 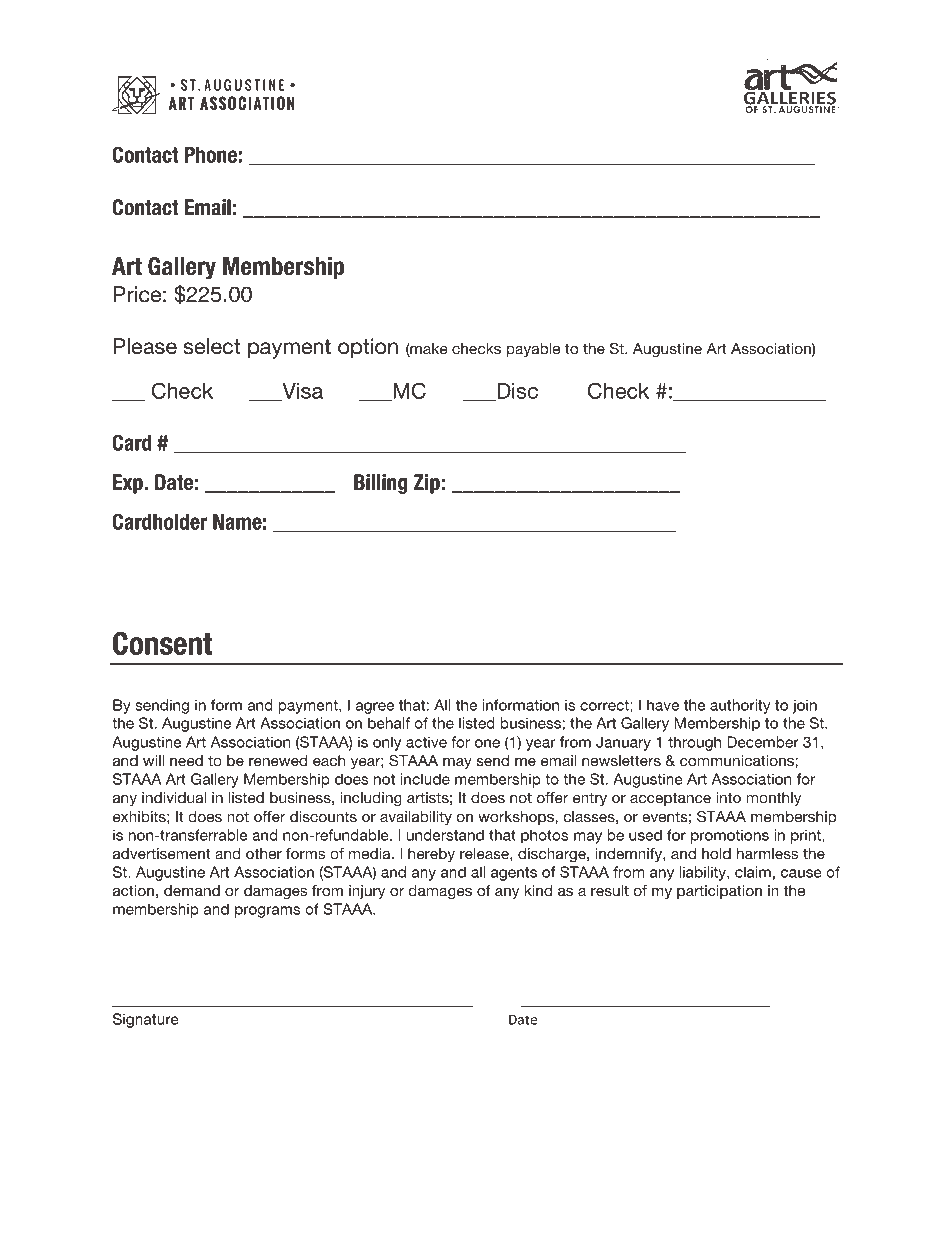 I want to click on agree, so click(x=375, y=708).
